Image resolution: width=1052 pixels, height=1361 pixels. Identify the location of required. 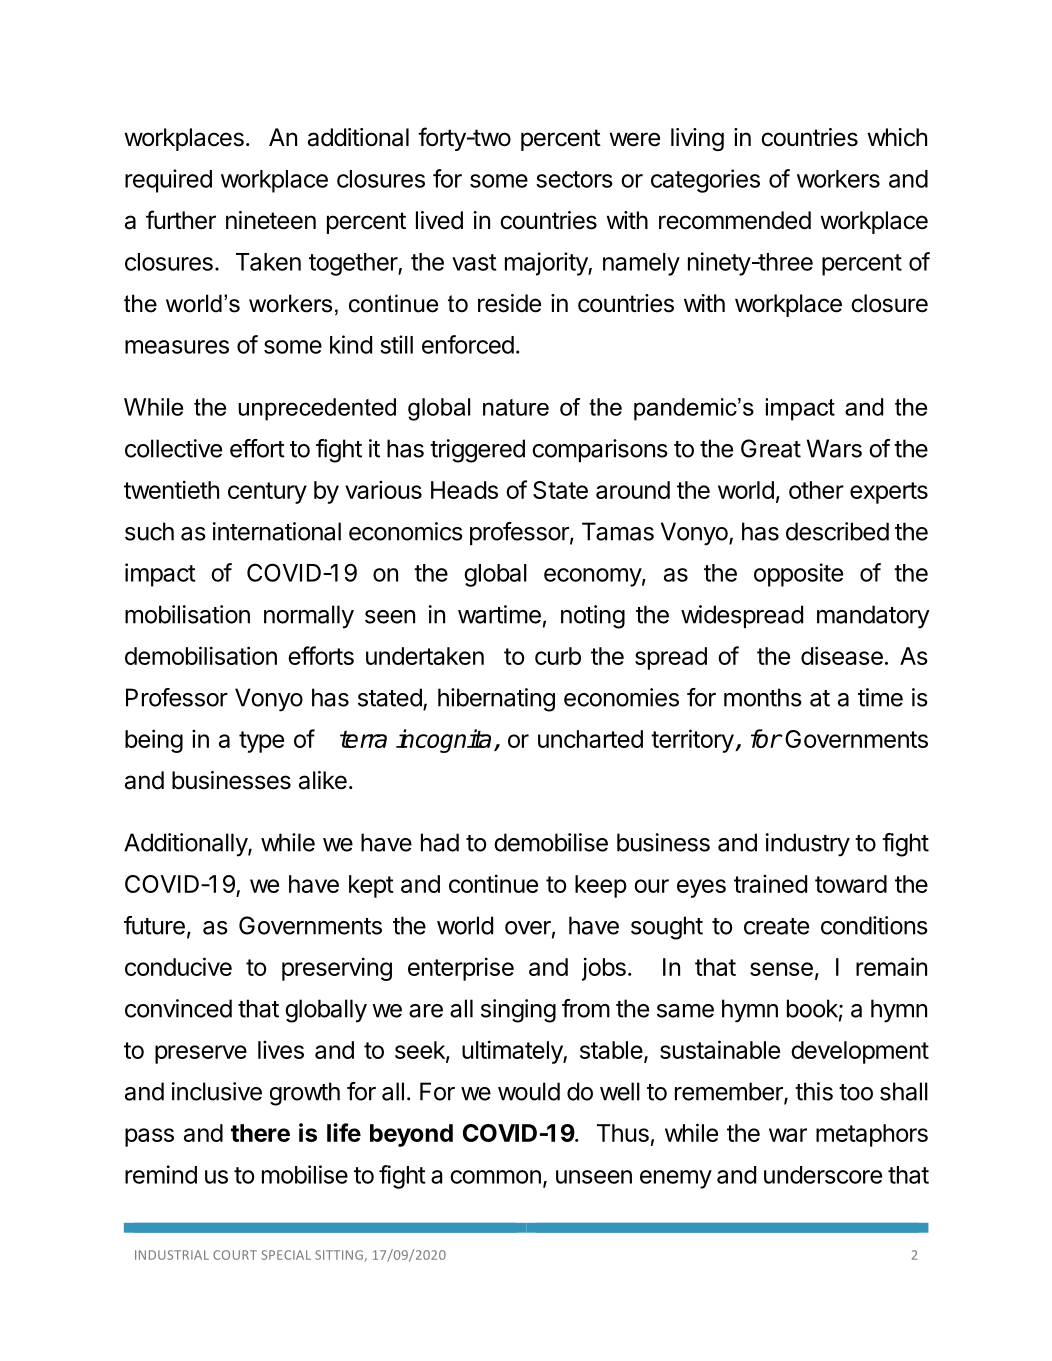
(168, 181).
